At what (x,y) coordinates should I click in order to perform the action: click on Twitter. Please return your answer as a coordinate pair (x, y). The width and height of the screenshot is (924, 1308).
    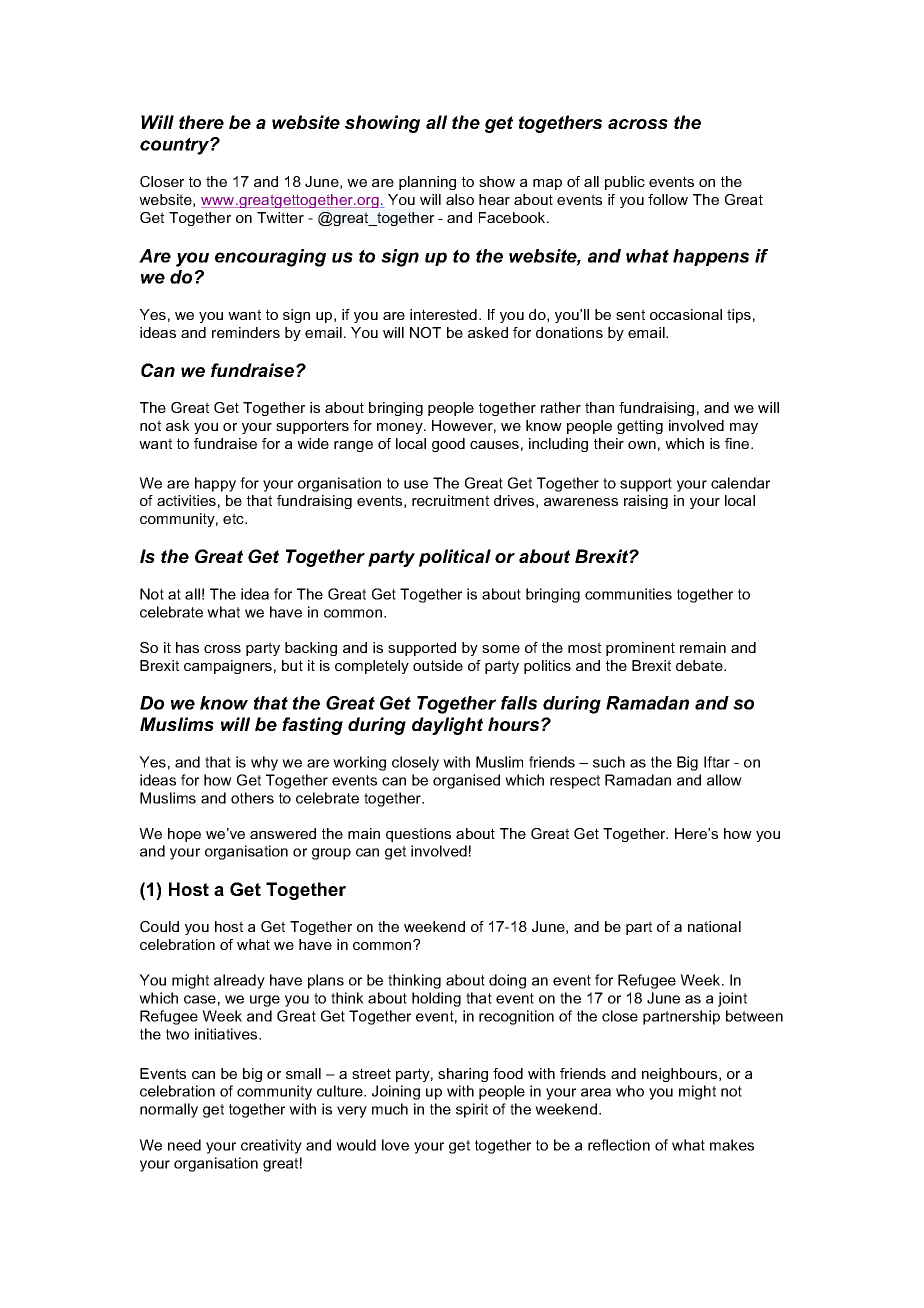
    Looking at the image, I should click on (280, 217).
